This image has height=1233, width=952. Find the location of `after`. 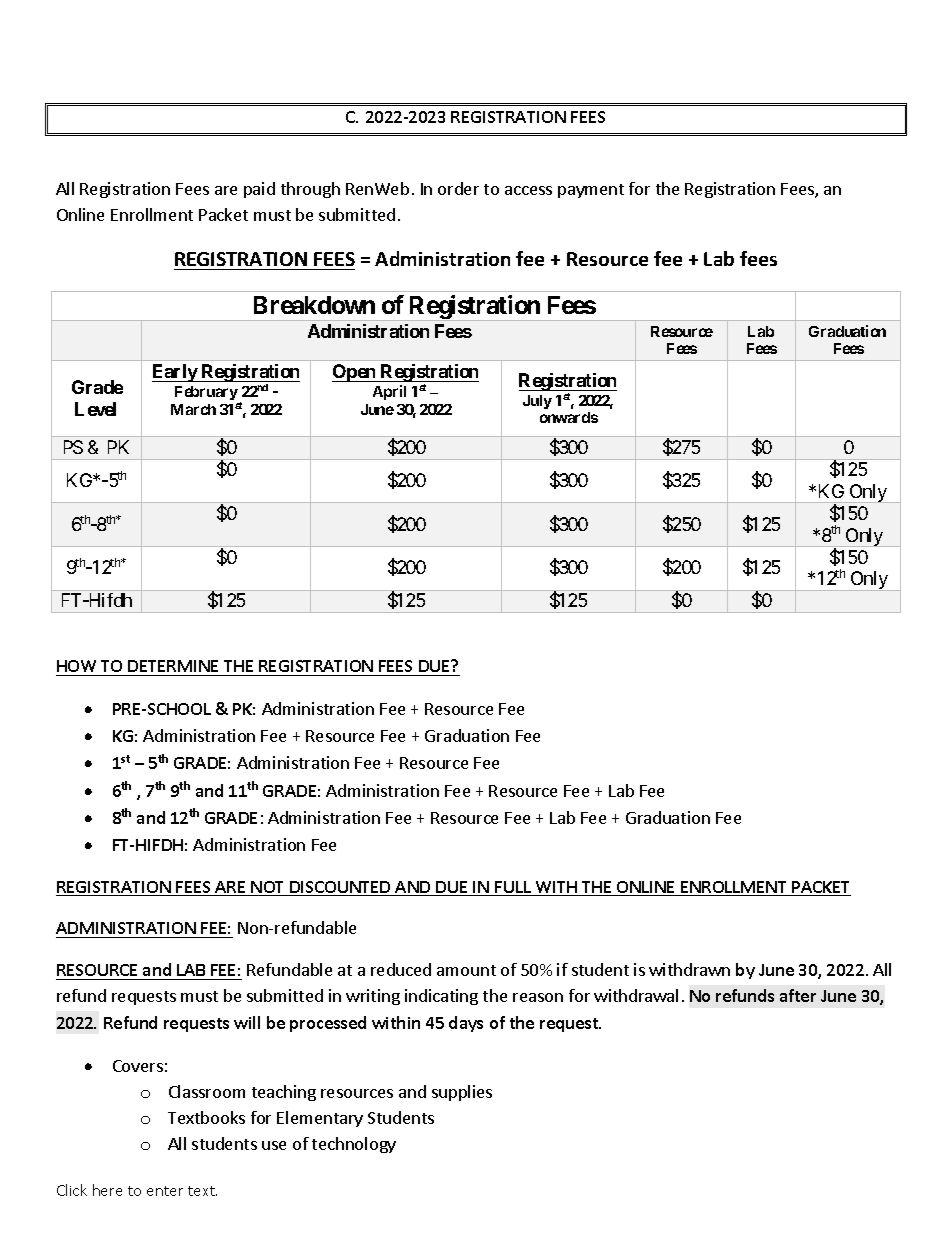

after is located at coordinates (798, 995).
